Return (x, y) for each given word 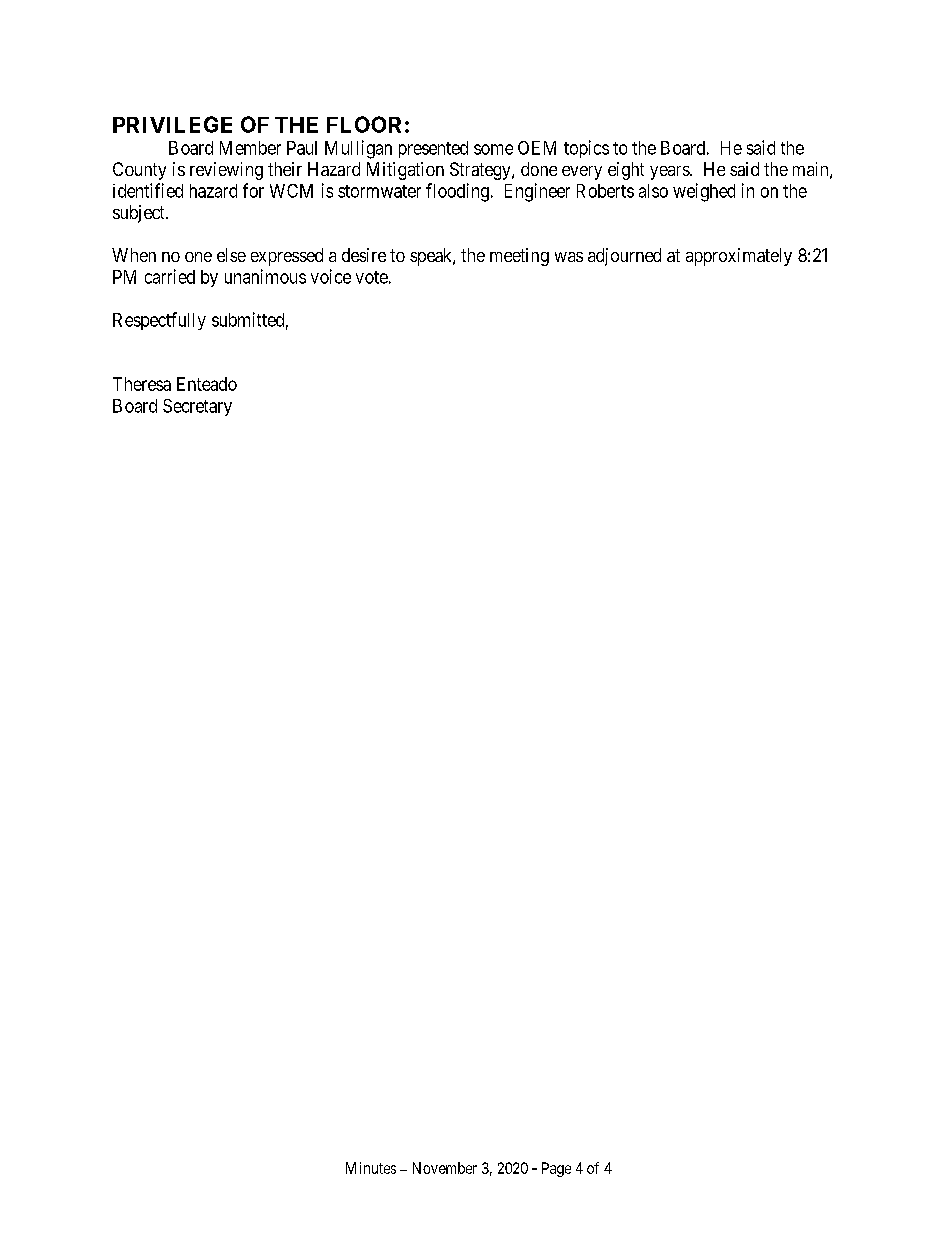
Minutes (371, 1168)
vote (372, 277)
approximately (739, 257)
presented (433, 149)
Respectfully (159, 321)
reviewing (226, 171)
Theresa (142, 384)
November (445, 1168)
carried (170, 276)
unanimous (265, 276)
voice (331, 276)
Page (556, 1169)
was (569, 257)
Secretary (197, 407)
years (670, 173)
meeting (519, 257)
